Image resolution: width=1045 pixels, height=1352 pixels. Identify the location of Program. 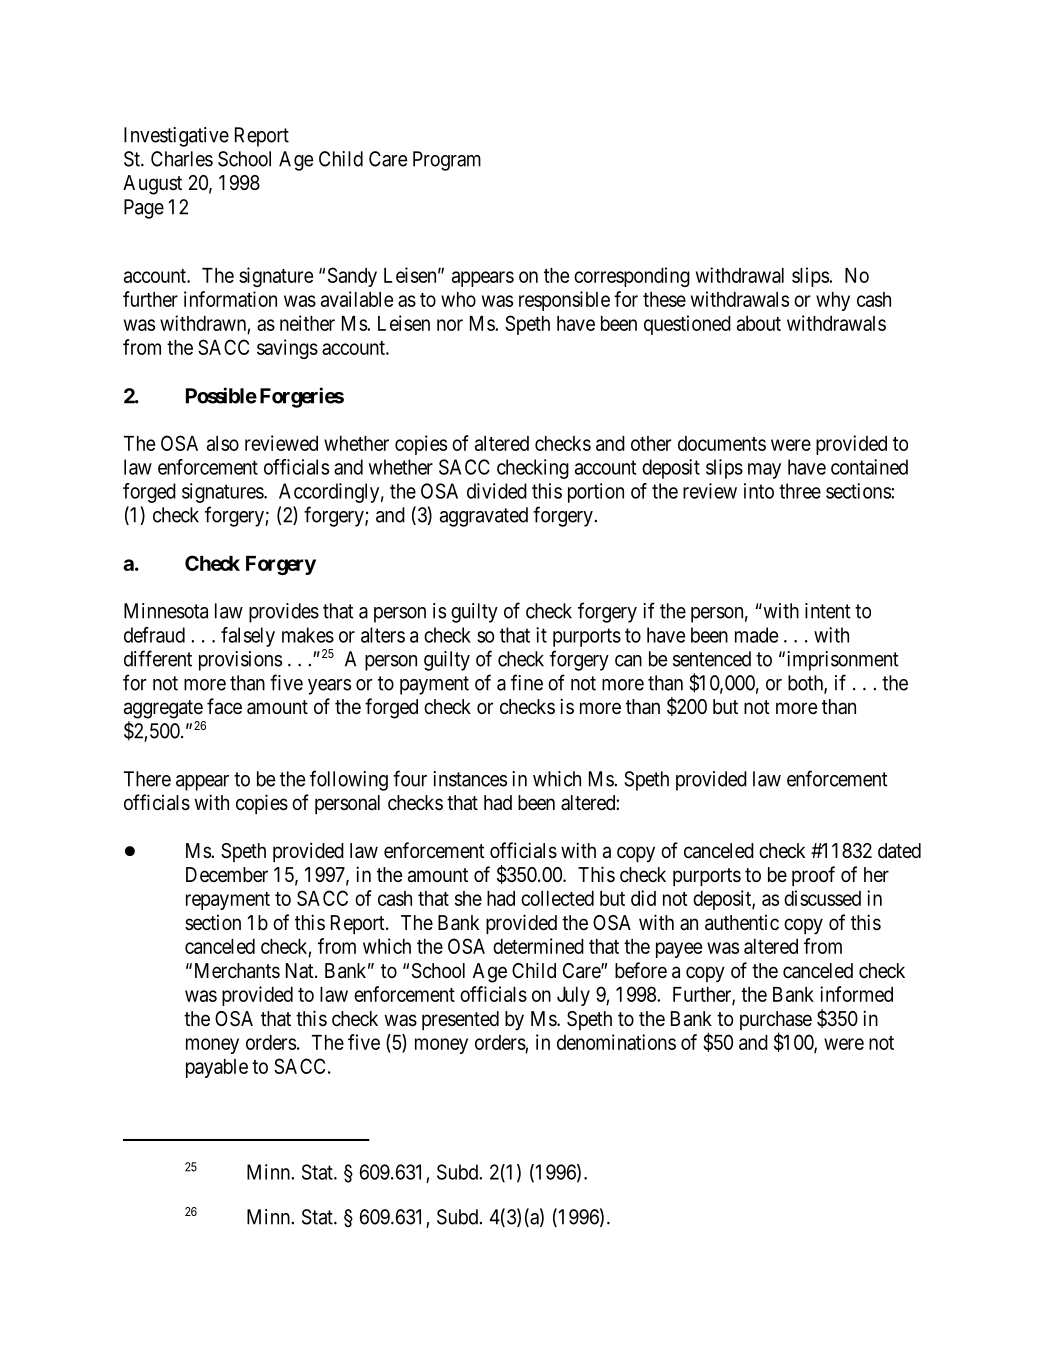
(447, 161).
